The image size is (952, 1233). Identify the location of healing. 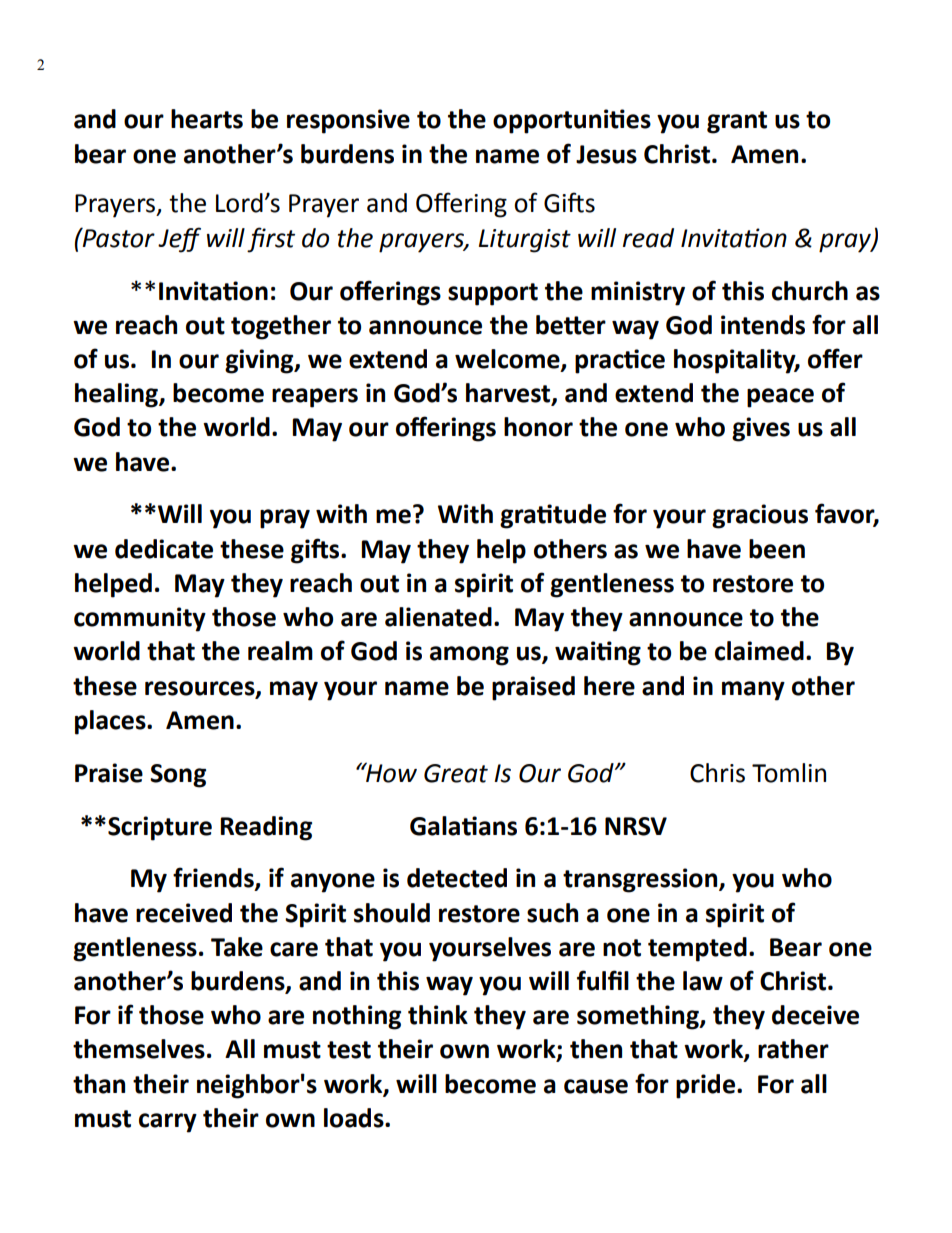
(117, 395).
